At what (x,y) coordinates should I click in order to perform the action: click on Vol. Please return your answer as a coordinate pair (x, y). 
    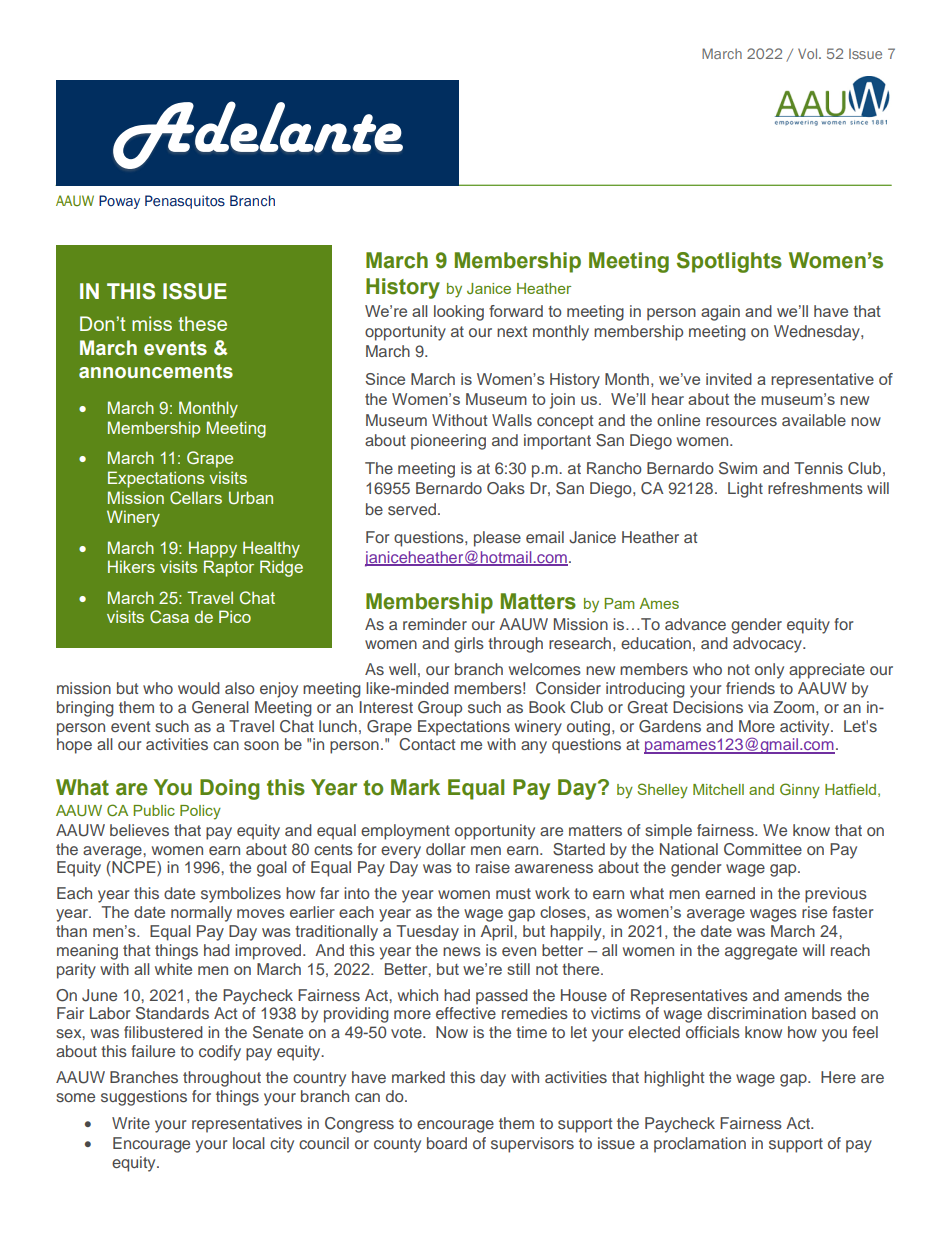
    Looking at the image, I should click on (809, 53).
